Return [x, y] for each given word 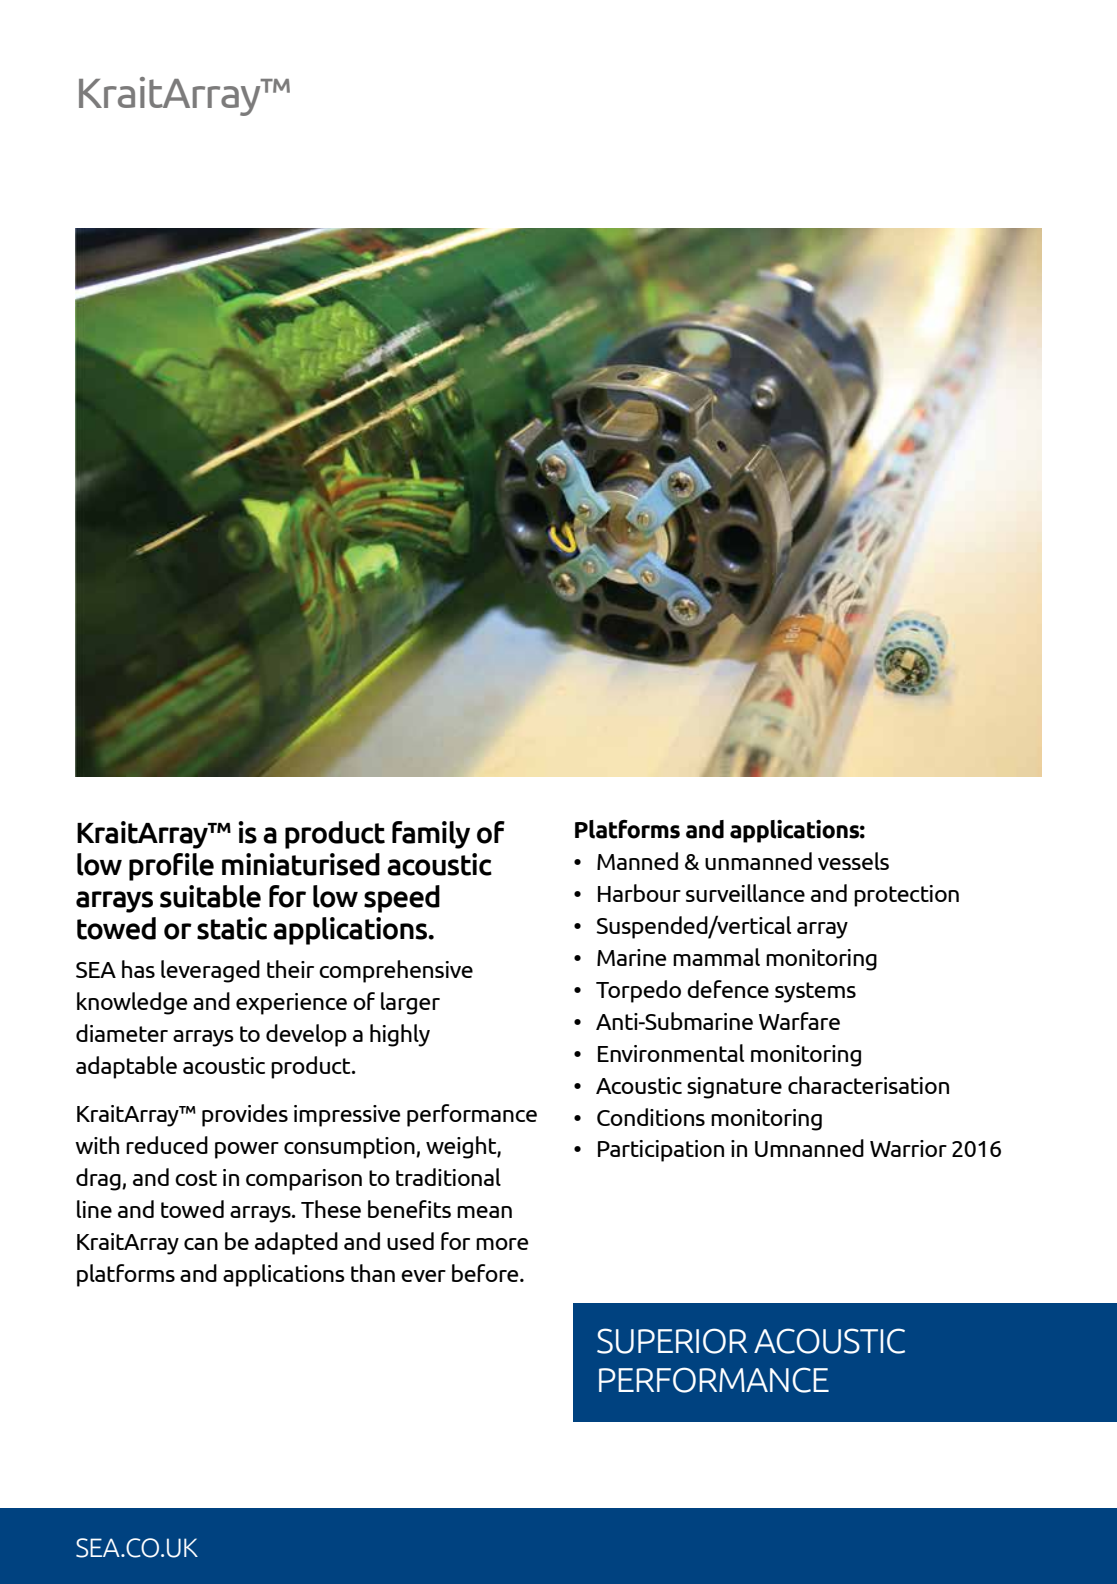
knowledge [132, 1003]
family [431, 835]
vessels [853, 861]
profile [171, 867]
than [373, 1273]
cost [196, 1178]
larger [410, 1003]
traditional [448, 1177]
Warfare [799, 1021]
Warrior [908, 1148]
